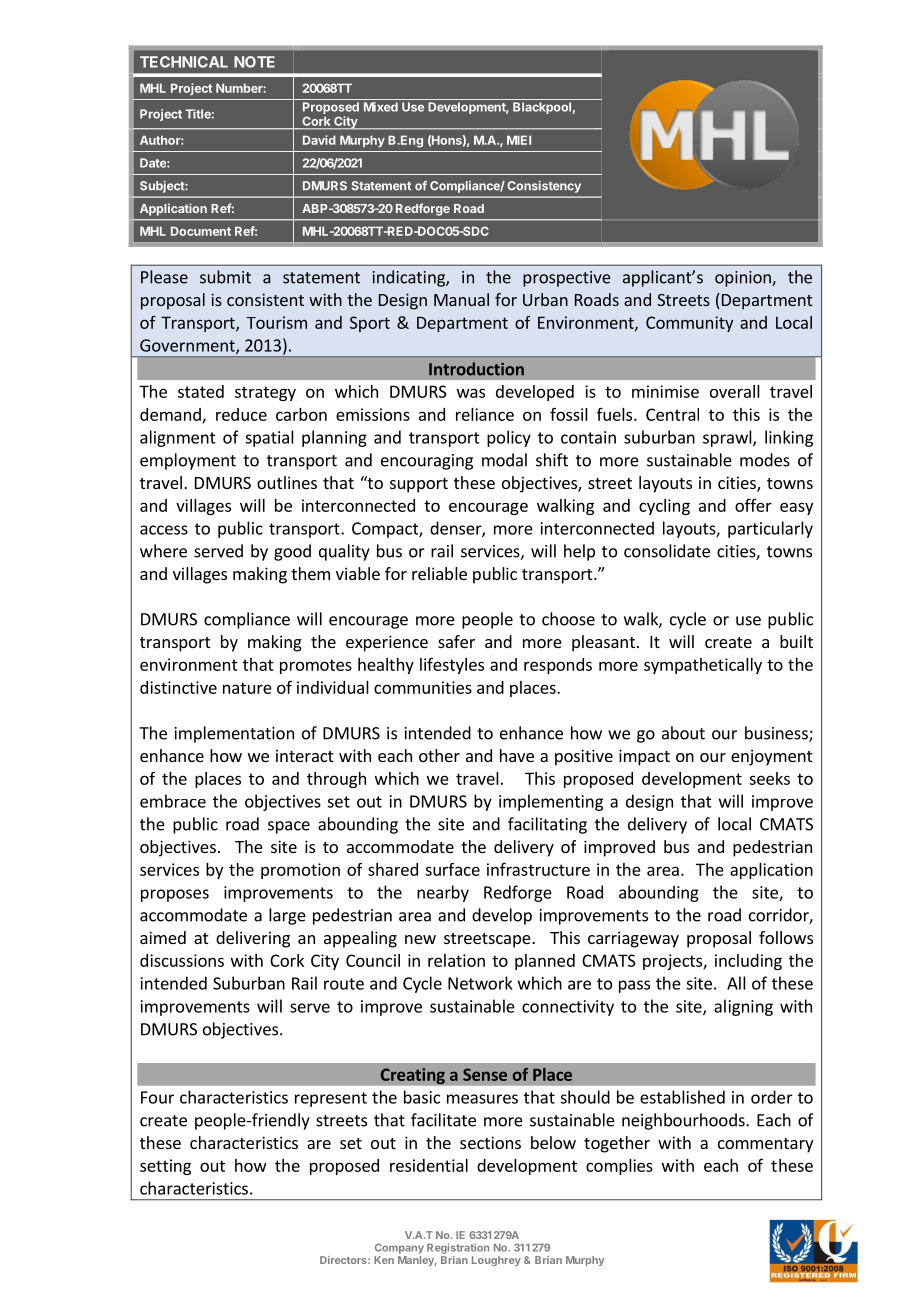  What do you see at coordinates (744, 279) in the screenshot?
I see `opinion` at bounding box center [744, 279].
